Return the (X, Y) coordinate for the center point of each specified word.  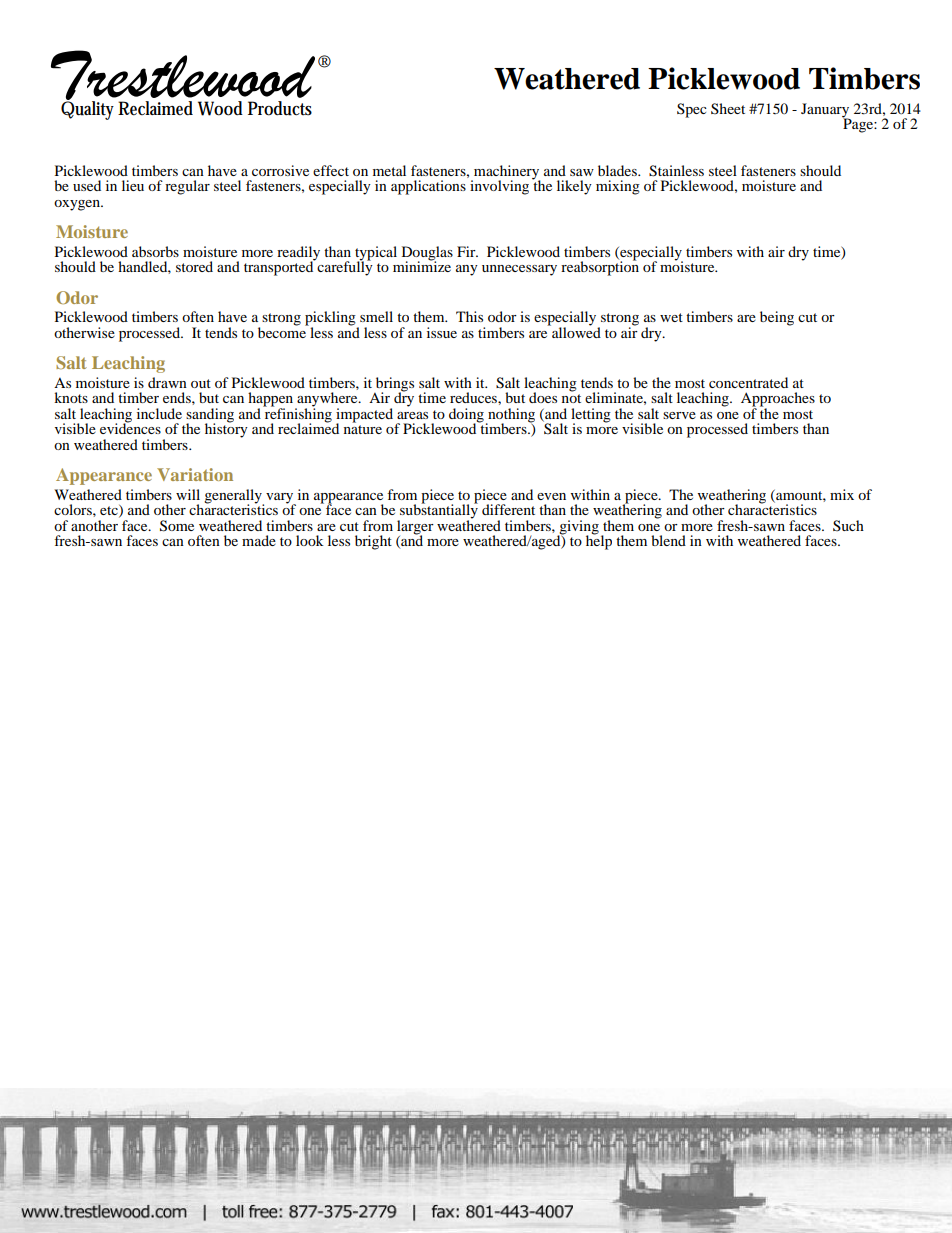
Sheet (728, 108)
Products (280, 108)
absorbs (155, 251)
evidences (130, 427)
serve (679, 415)
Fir (467, 251)
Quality (87, 109)
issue (442, 332)
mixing (618, 187)
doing (466, 416)
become (283, 331)
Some (177, 526)
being (777, 318)
